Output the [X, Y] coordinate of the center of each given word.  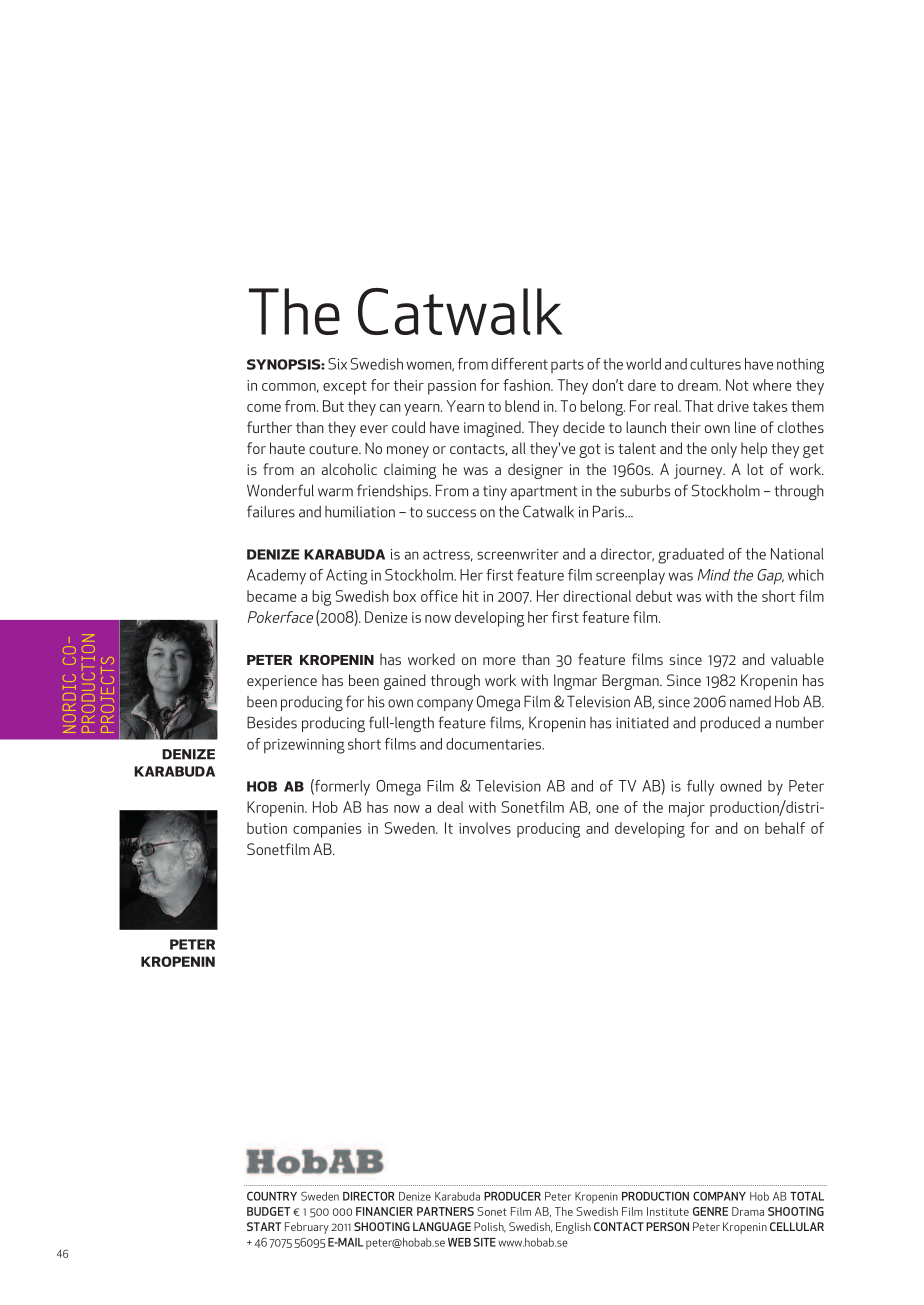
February [307, 1228]
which [806, 575]
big [321, 598]
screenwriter [518, 554]
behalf [785, 828]
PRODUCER [512, 1196]
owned [740, 786]
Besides [272, 722]
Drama [748, 1211]
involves [485, 828]
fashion [527, 385]
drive [733, 406]
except [345, 388]
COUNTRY [272, 1196]
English [573, 1228]
